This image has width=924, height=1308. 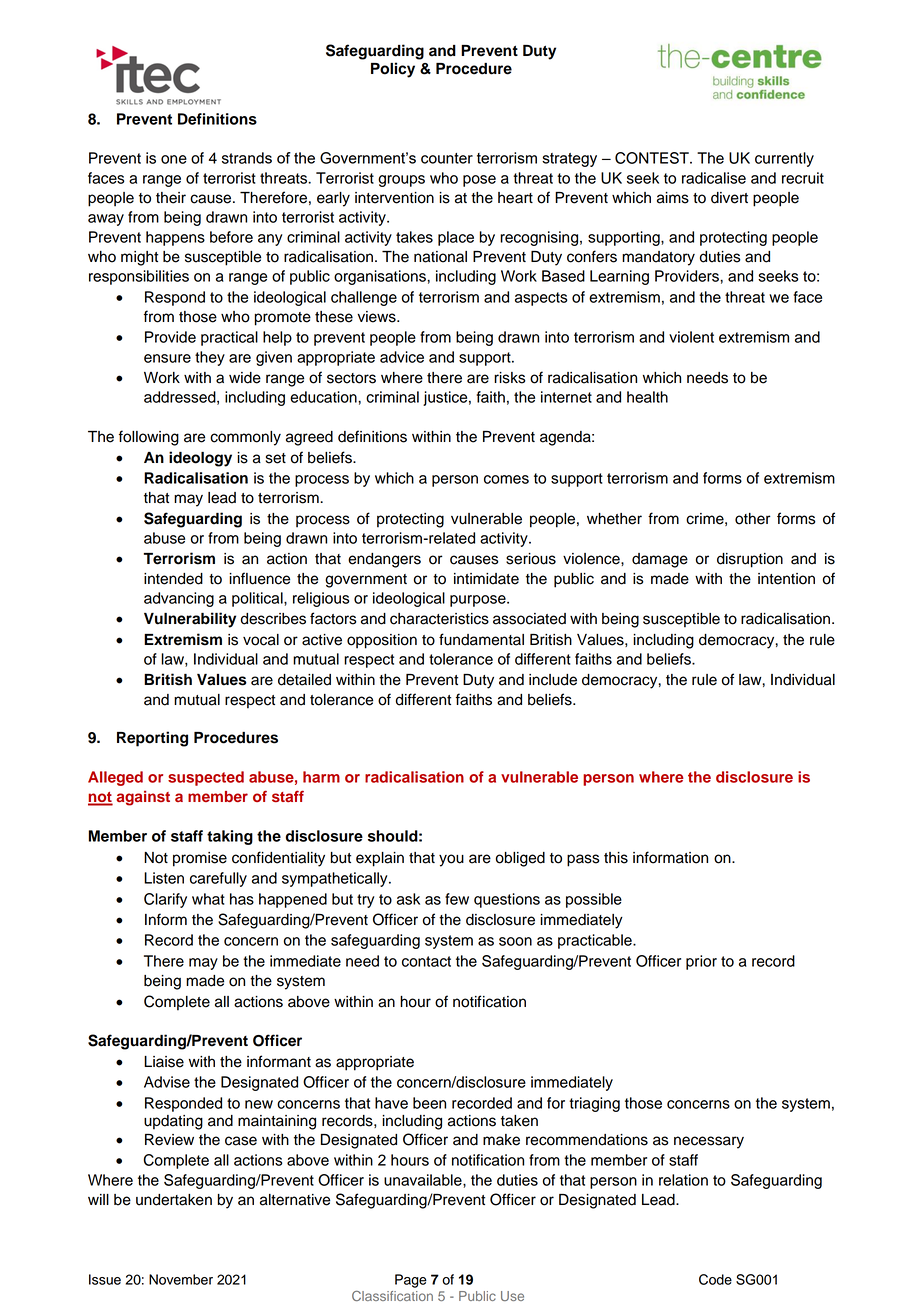 What do you see at coordinates (786, 579) in the image?
I see `intention` at bounding box center [786, 579].
